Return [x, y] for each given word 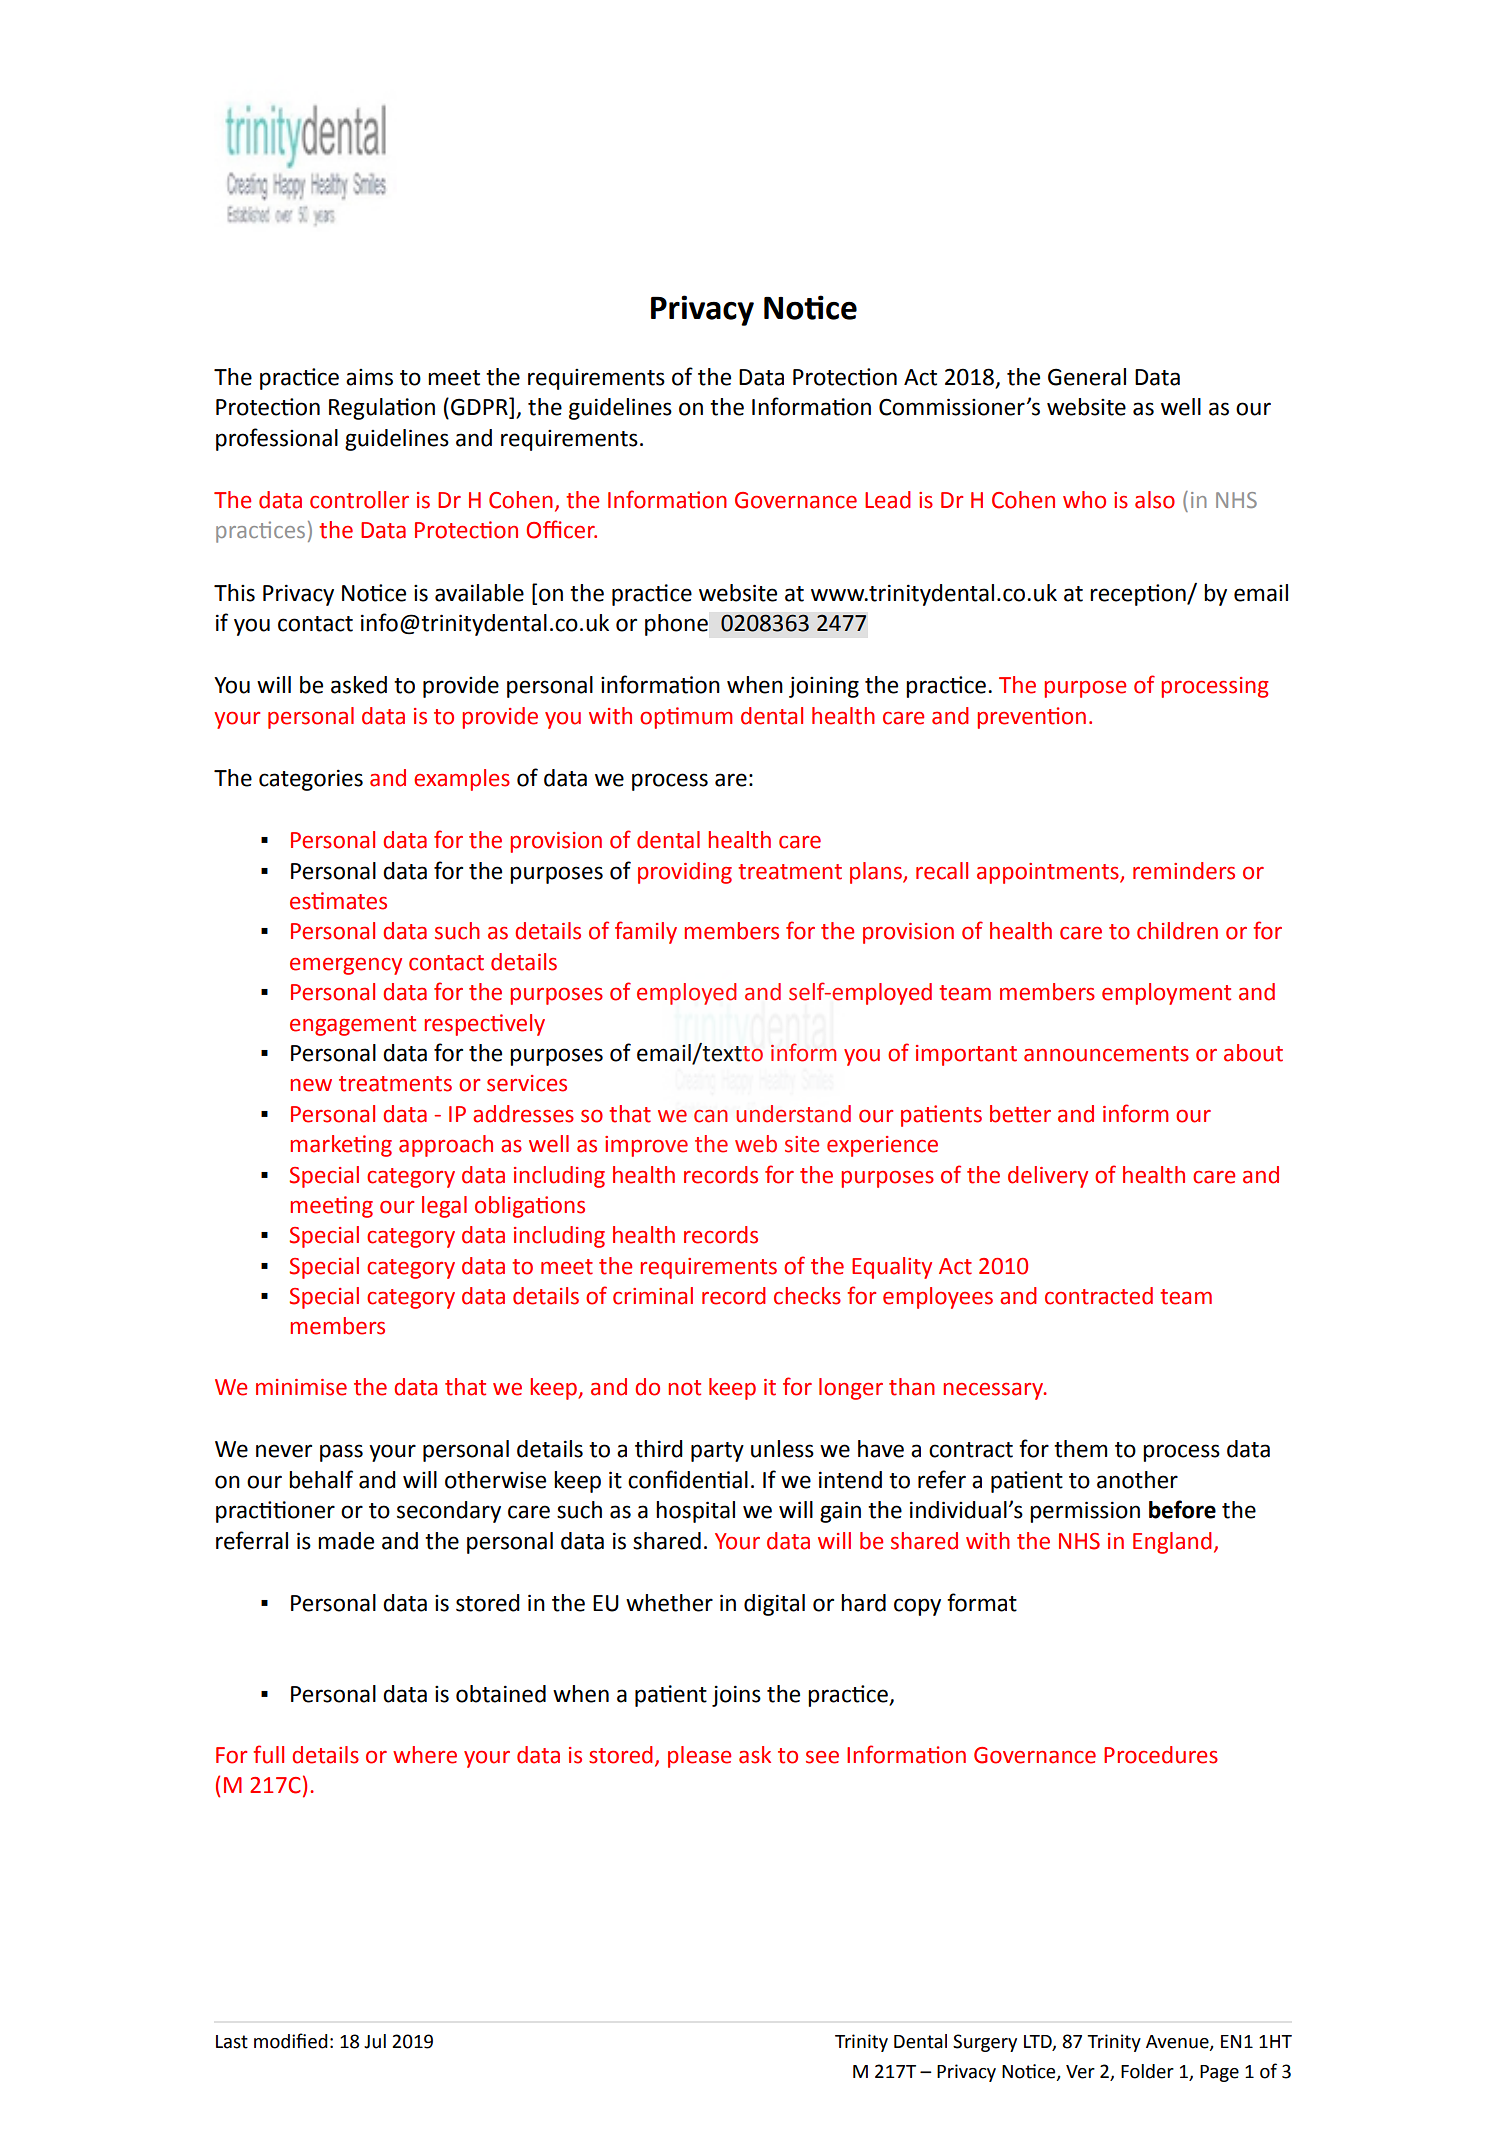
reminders [1184, 871]
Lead [888, 500]
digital [774, 1605]
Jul [375, 2041]
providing [685, 873]
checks [807, 1296]
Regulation [382, 409]
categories [311, 780]
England [1172, 1543]
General [1087, 377]
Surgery [985, 2043]
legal [444, 1207]
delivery [1048, 1177]
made [346, 1541]
